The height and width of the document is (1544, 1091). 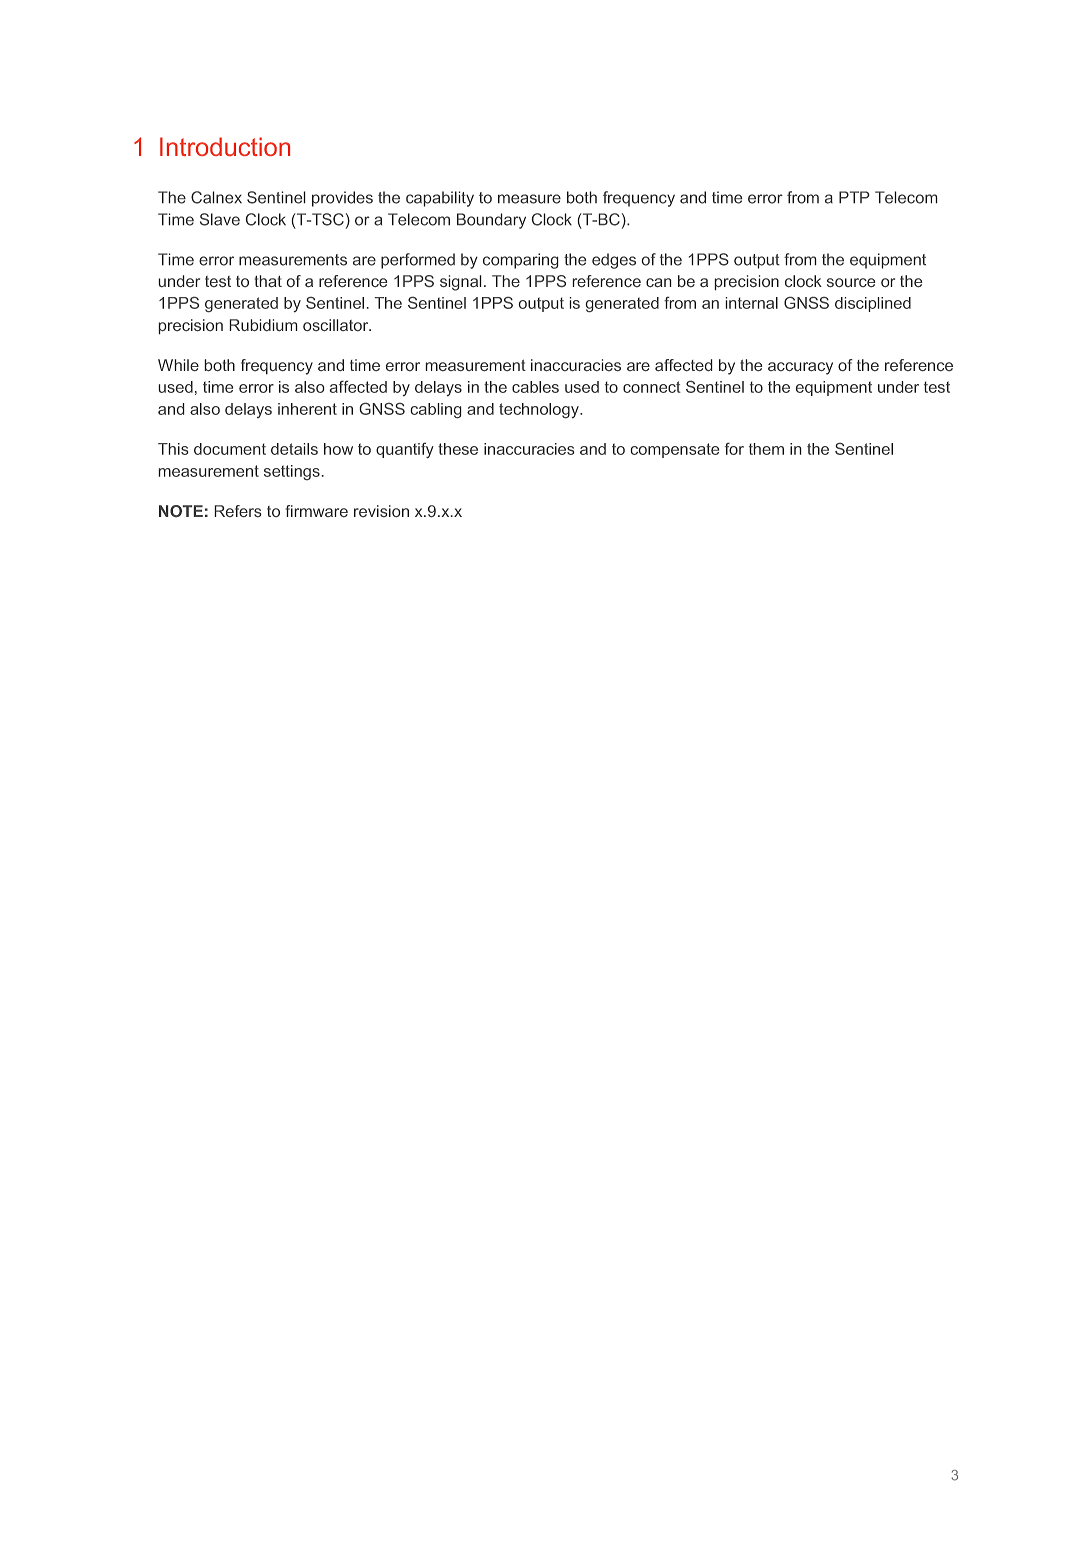 What do you see at coordinates (225, 146) in the document?
I see `Introduction` at bounding box center [225, 146].
